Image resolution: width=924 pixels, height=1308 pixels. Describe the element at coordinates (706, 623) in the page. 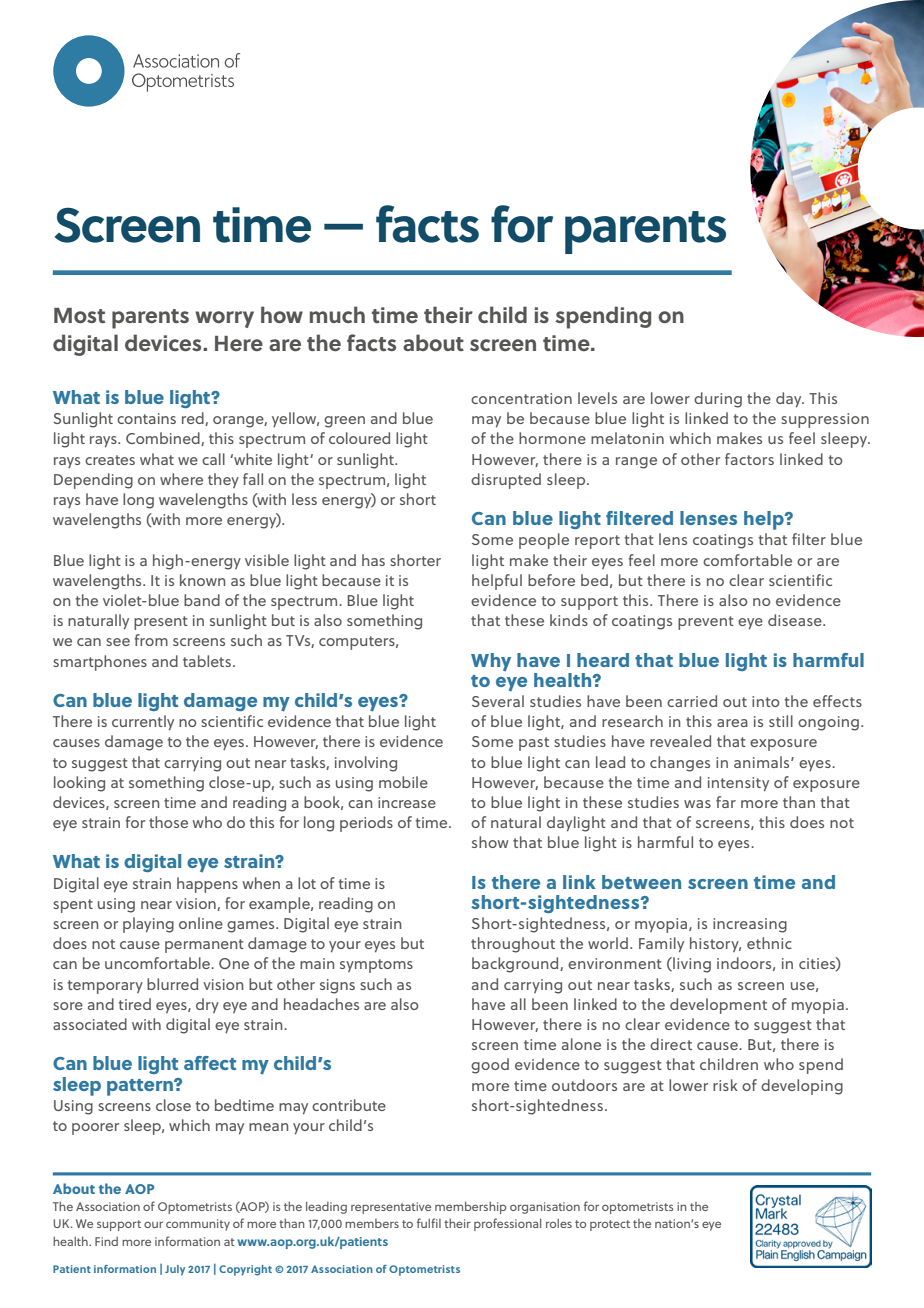

I see `prevent` at that location.
